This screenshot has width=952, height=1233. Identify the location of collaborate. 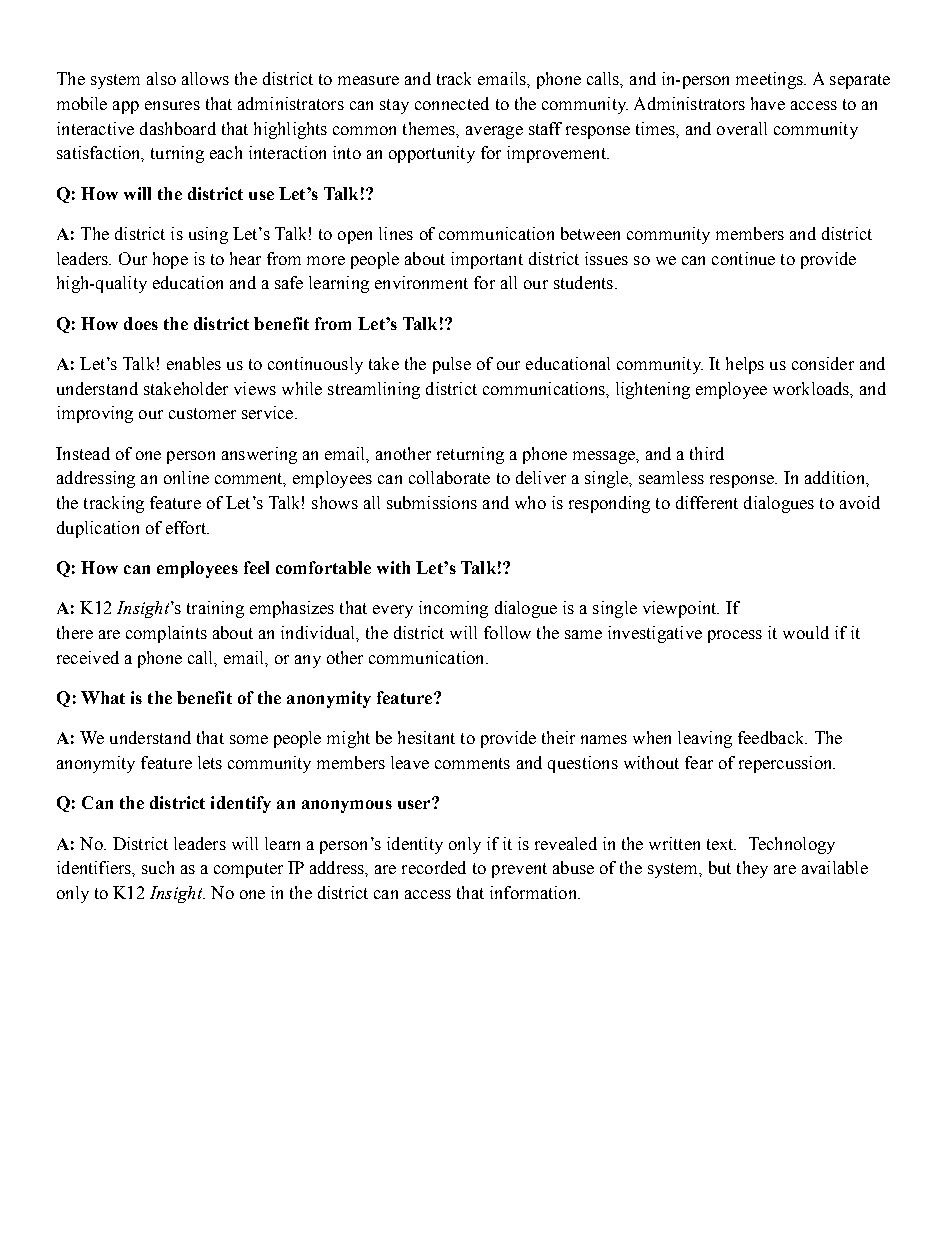
(449, 477).
